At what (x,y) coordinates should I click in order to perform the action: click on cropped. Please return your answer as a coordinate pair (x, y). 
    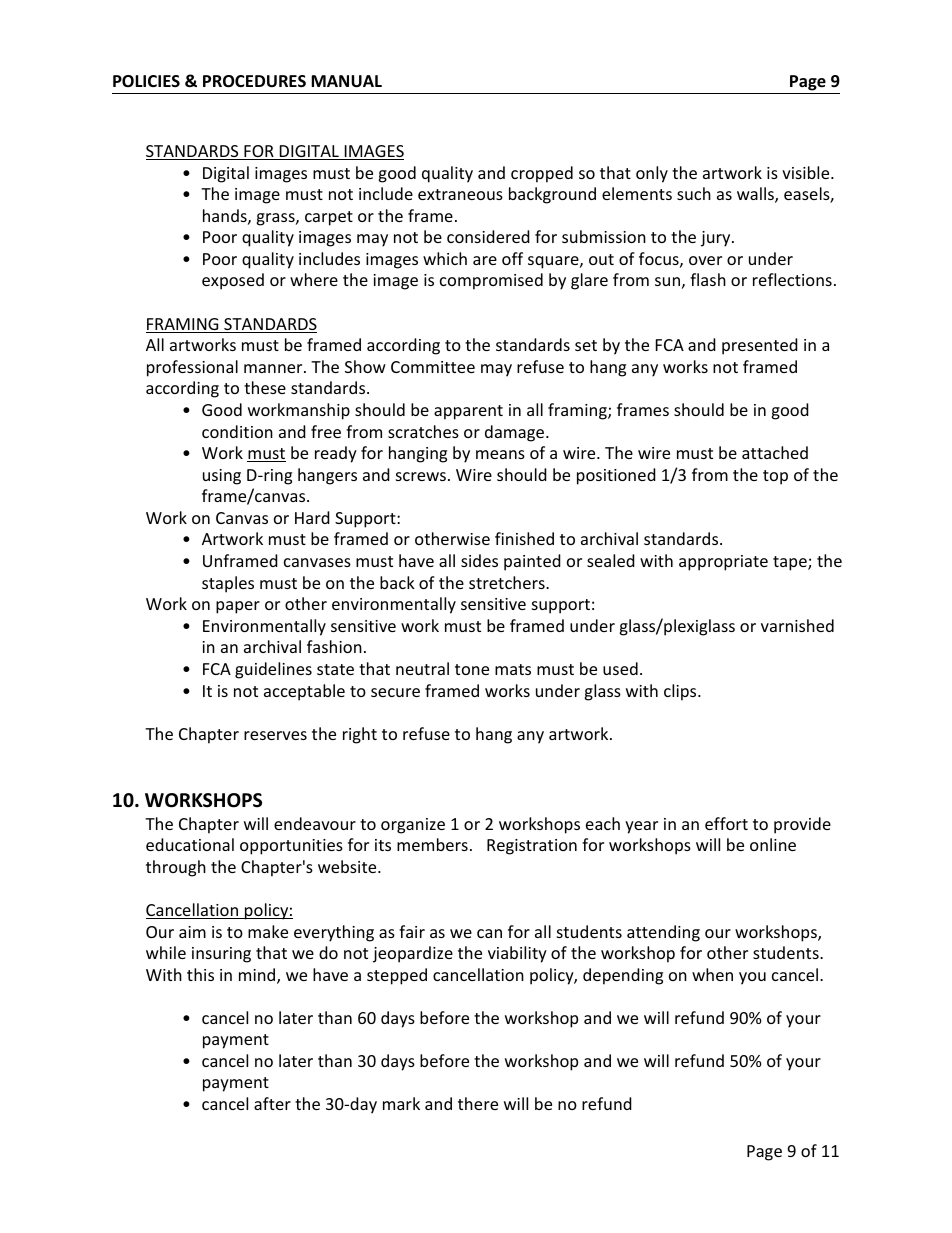
    Looking at the image, I should click on (542, 174).
